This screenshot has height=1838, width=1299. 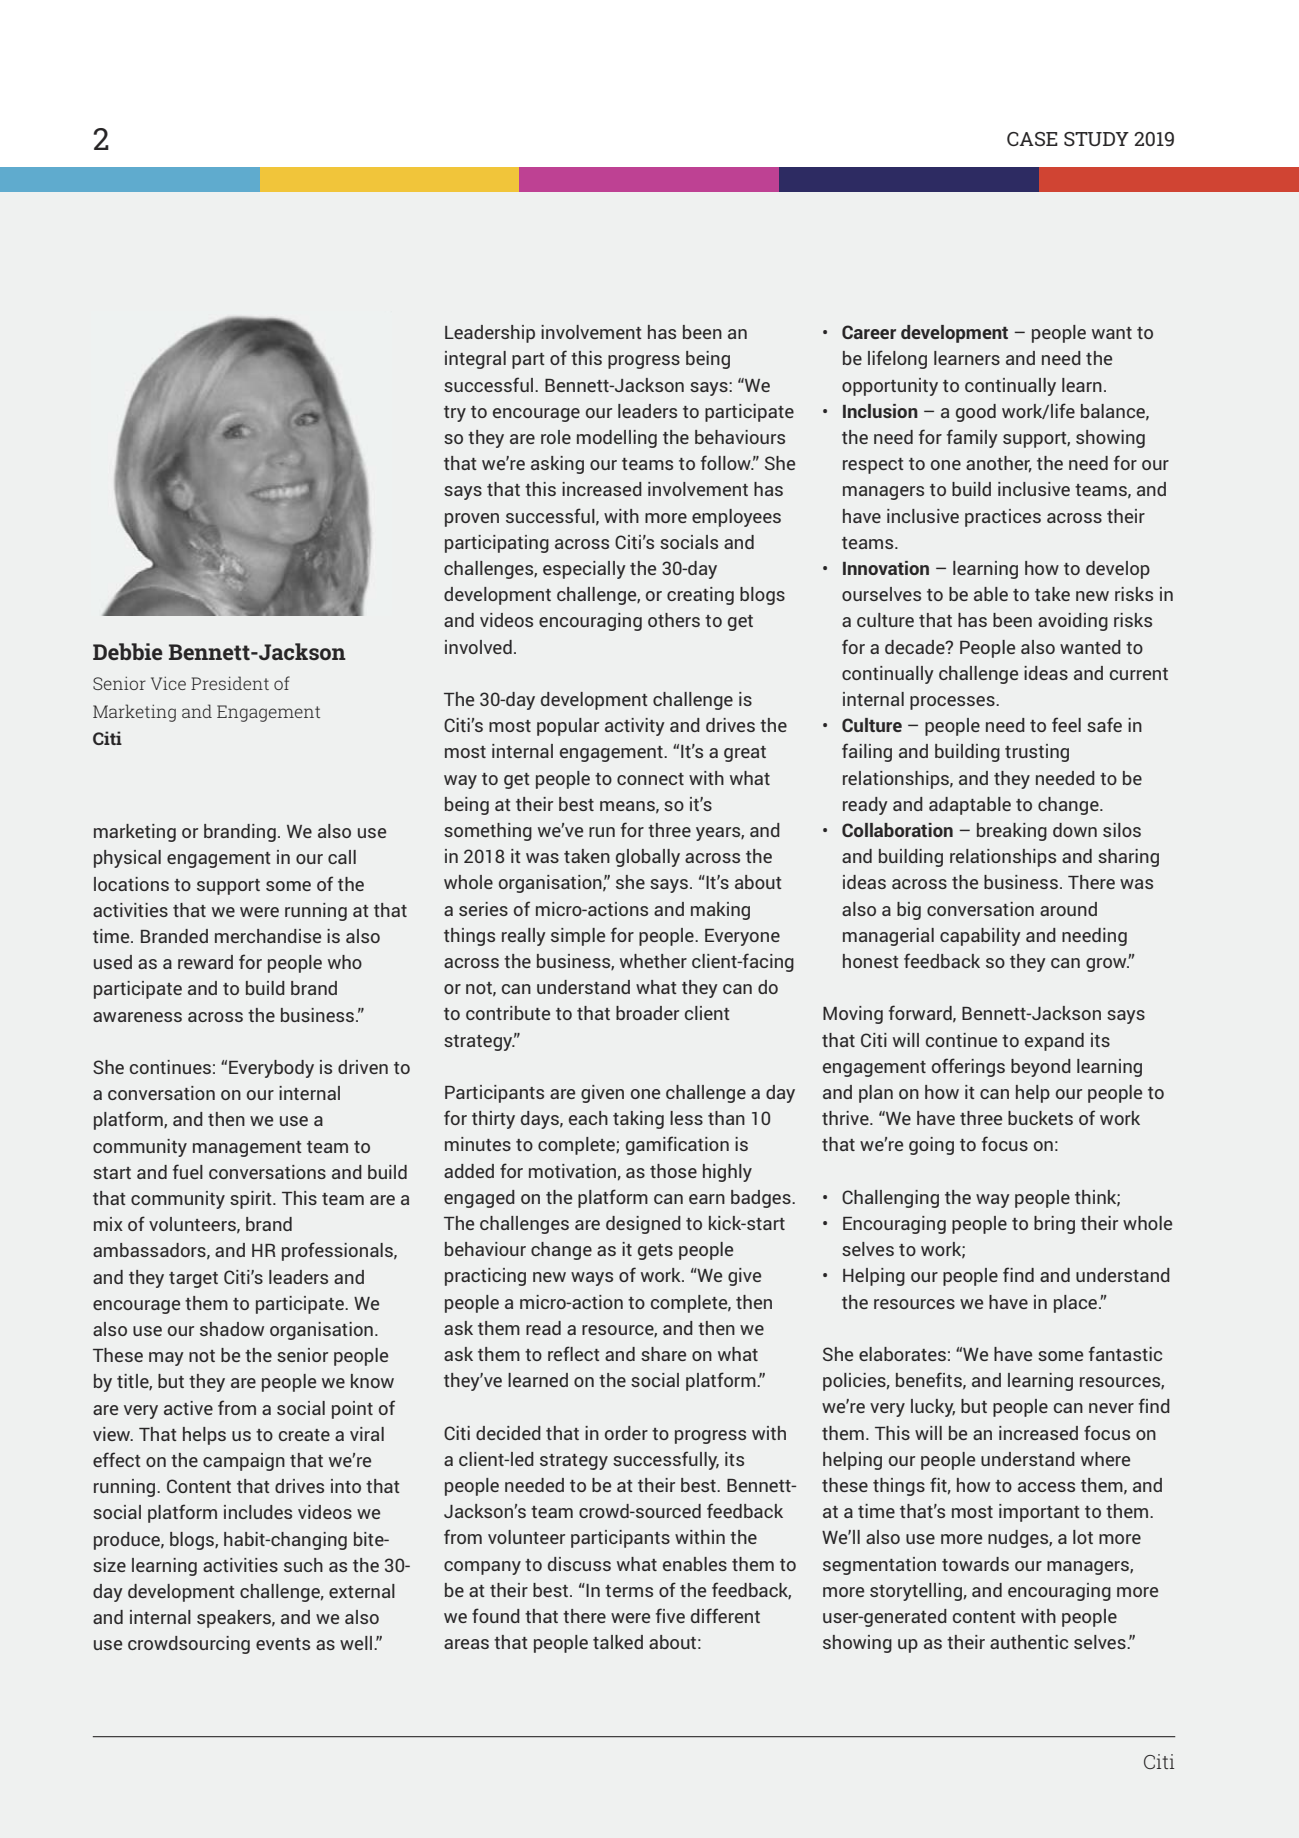 I want to click on Career, so click(x=869, y=332).
